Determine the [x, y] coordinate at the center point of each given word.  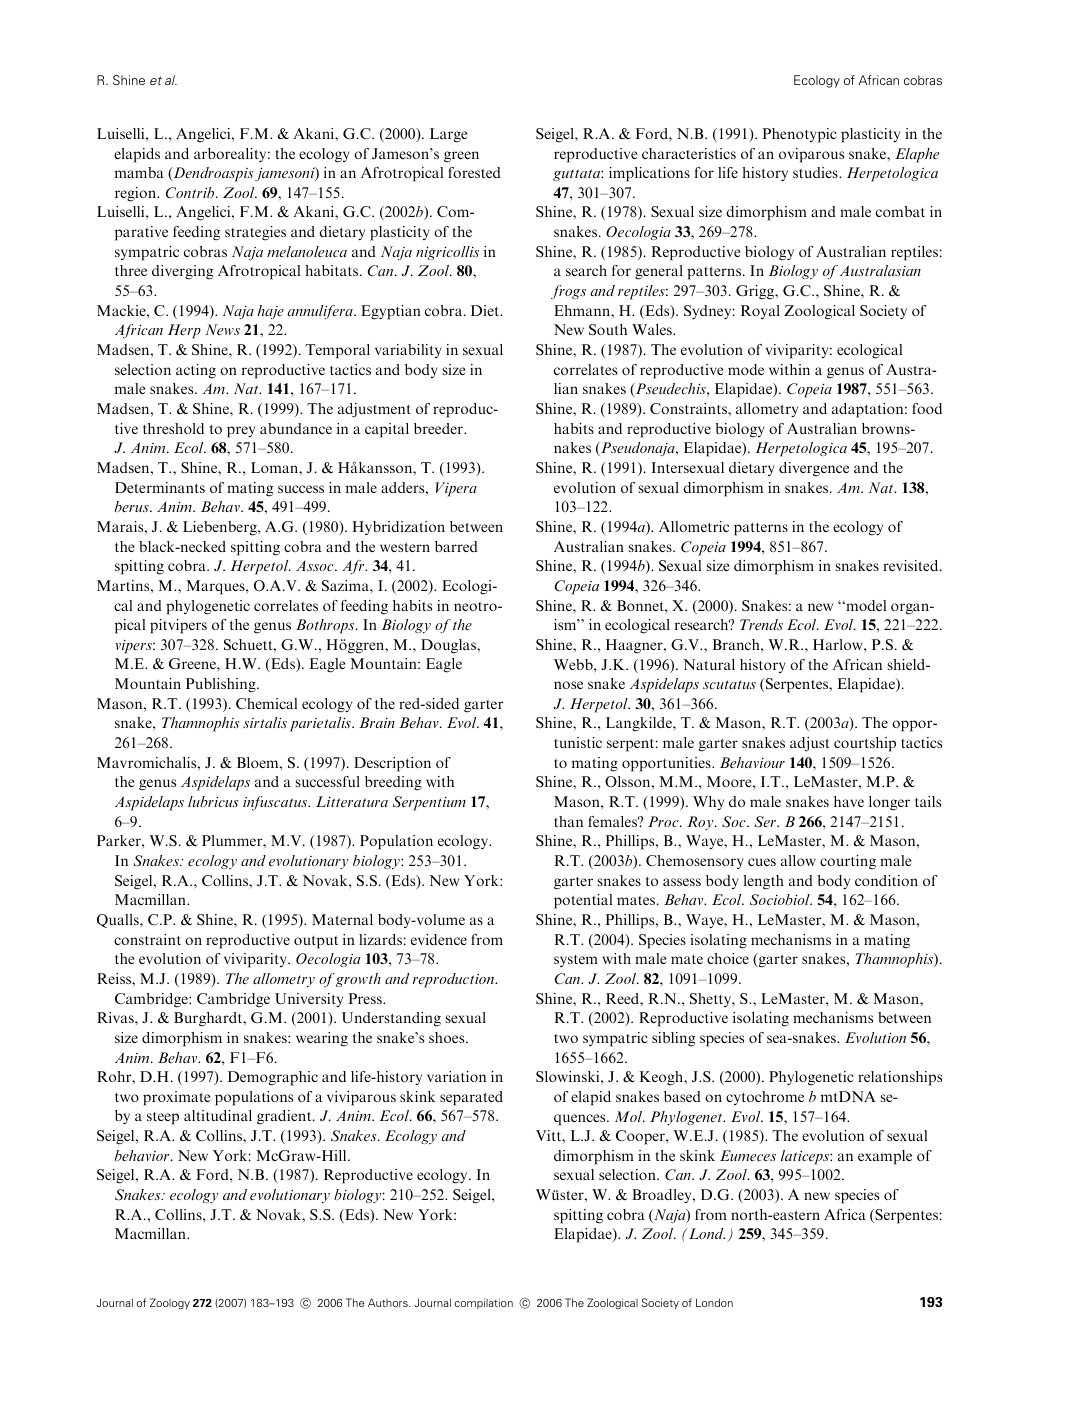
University [309, 1000]
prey [241, 432]
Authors [389, 1302]
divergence [814, 469]
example [885, 1157]
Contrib [191, 193]
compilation [484, 1303]
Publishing [222, 685]
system [576, 961]
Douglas [449, 646]
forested [474, 172]
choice [728, 958]
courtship [865, 744]
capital [387, 430]
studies [816, 172]
